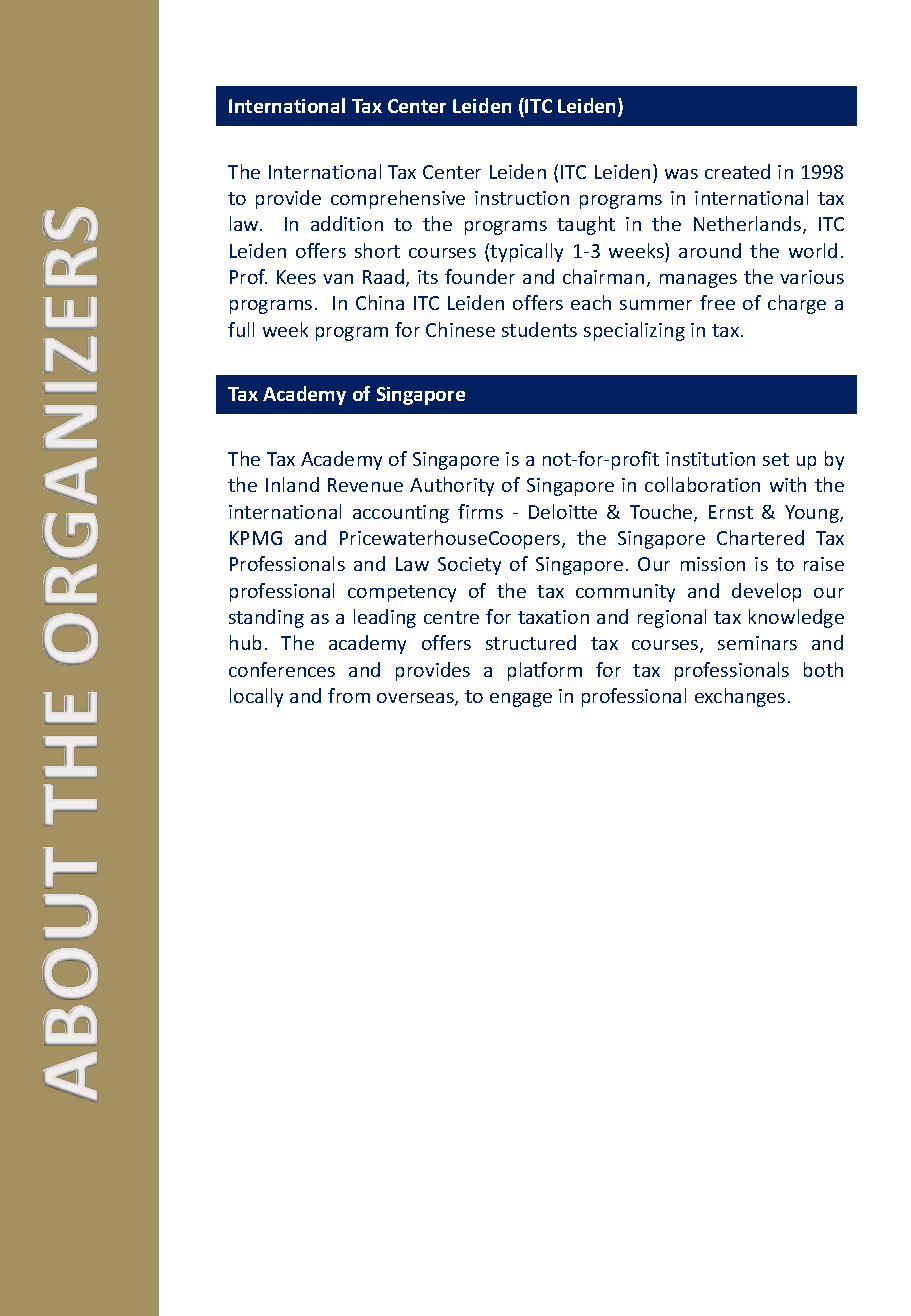 This page has width=911, height=1316. Describe the element at coordinates (292, 484) in the page. I see `Inland` at that location.
